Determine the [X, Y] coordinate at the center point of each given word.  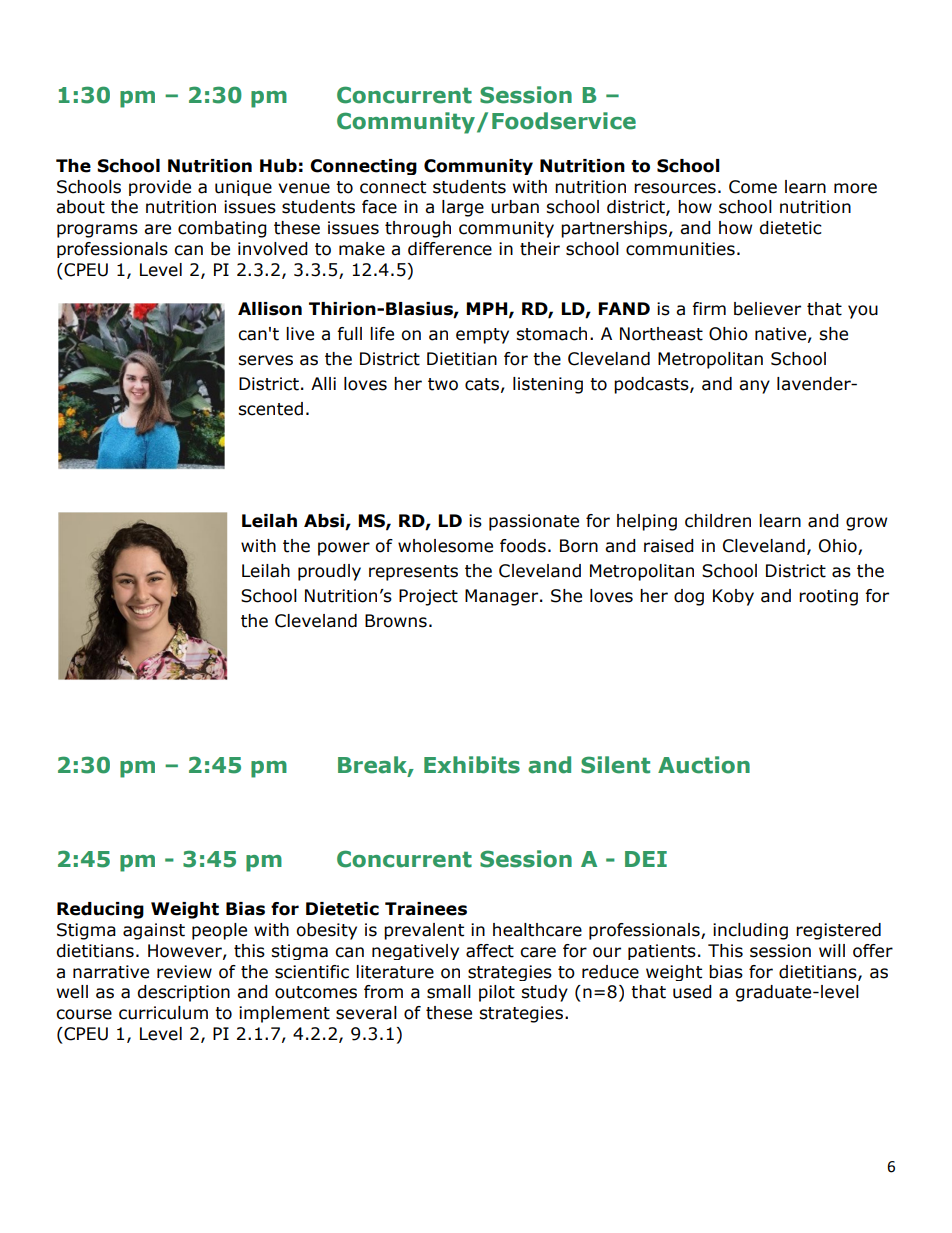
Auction [704, 765]
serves [265, 360]
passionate [534, 522]
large [463, 208]
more [855, 188]
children [718, 521]
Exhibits [472, 765]
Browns [396, 621]
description [183, 993]
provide [160, 188]
